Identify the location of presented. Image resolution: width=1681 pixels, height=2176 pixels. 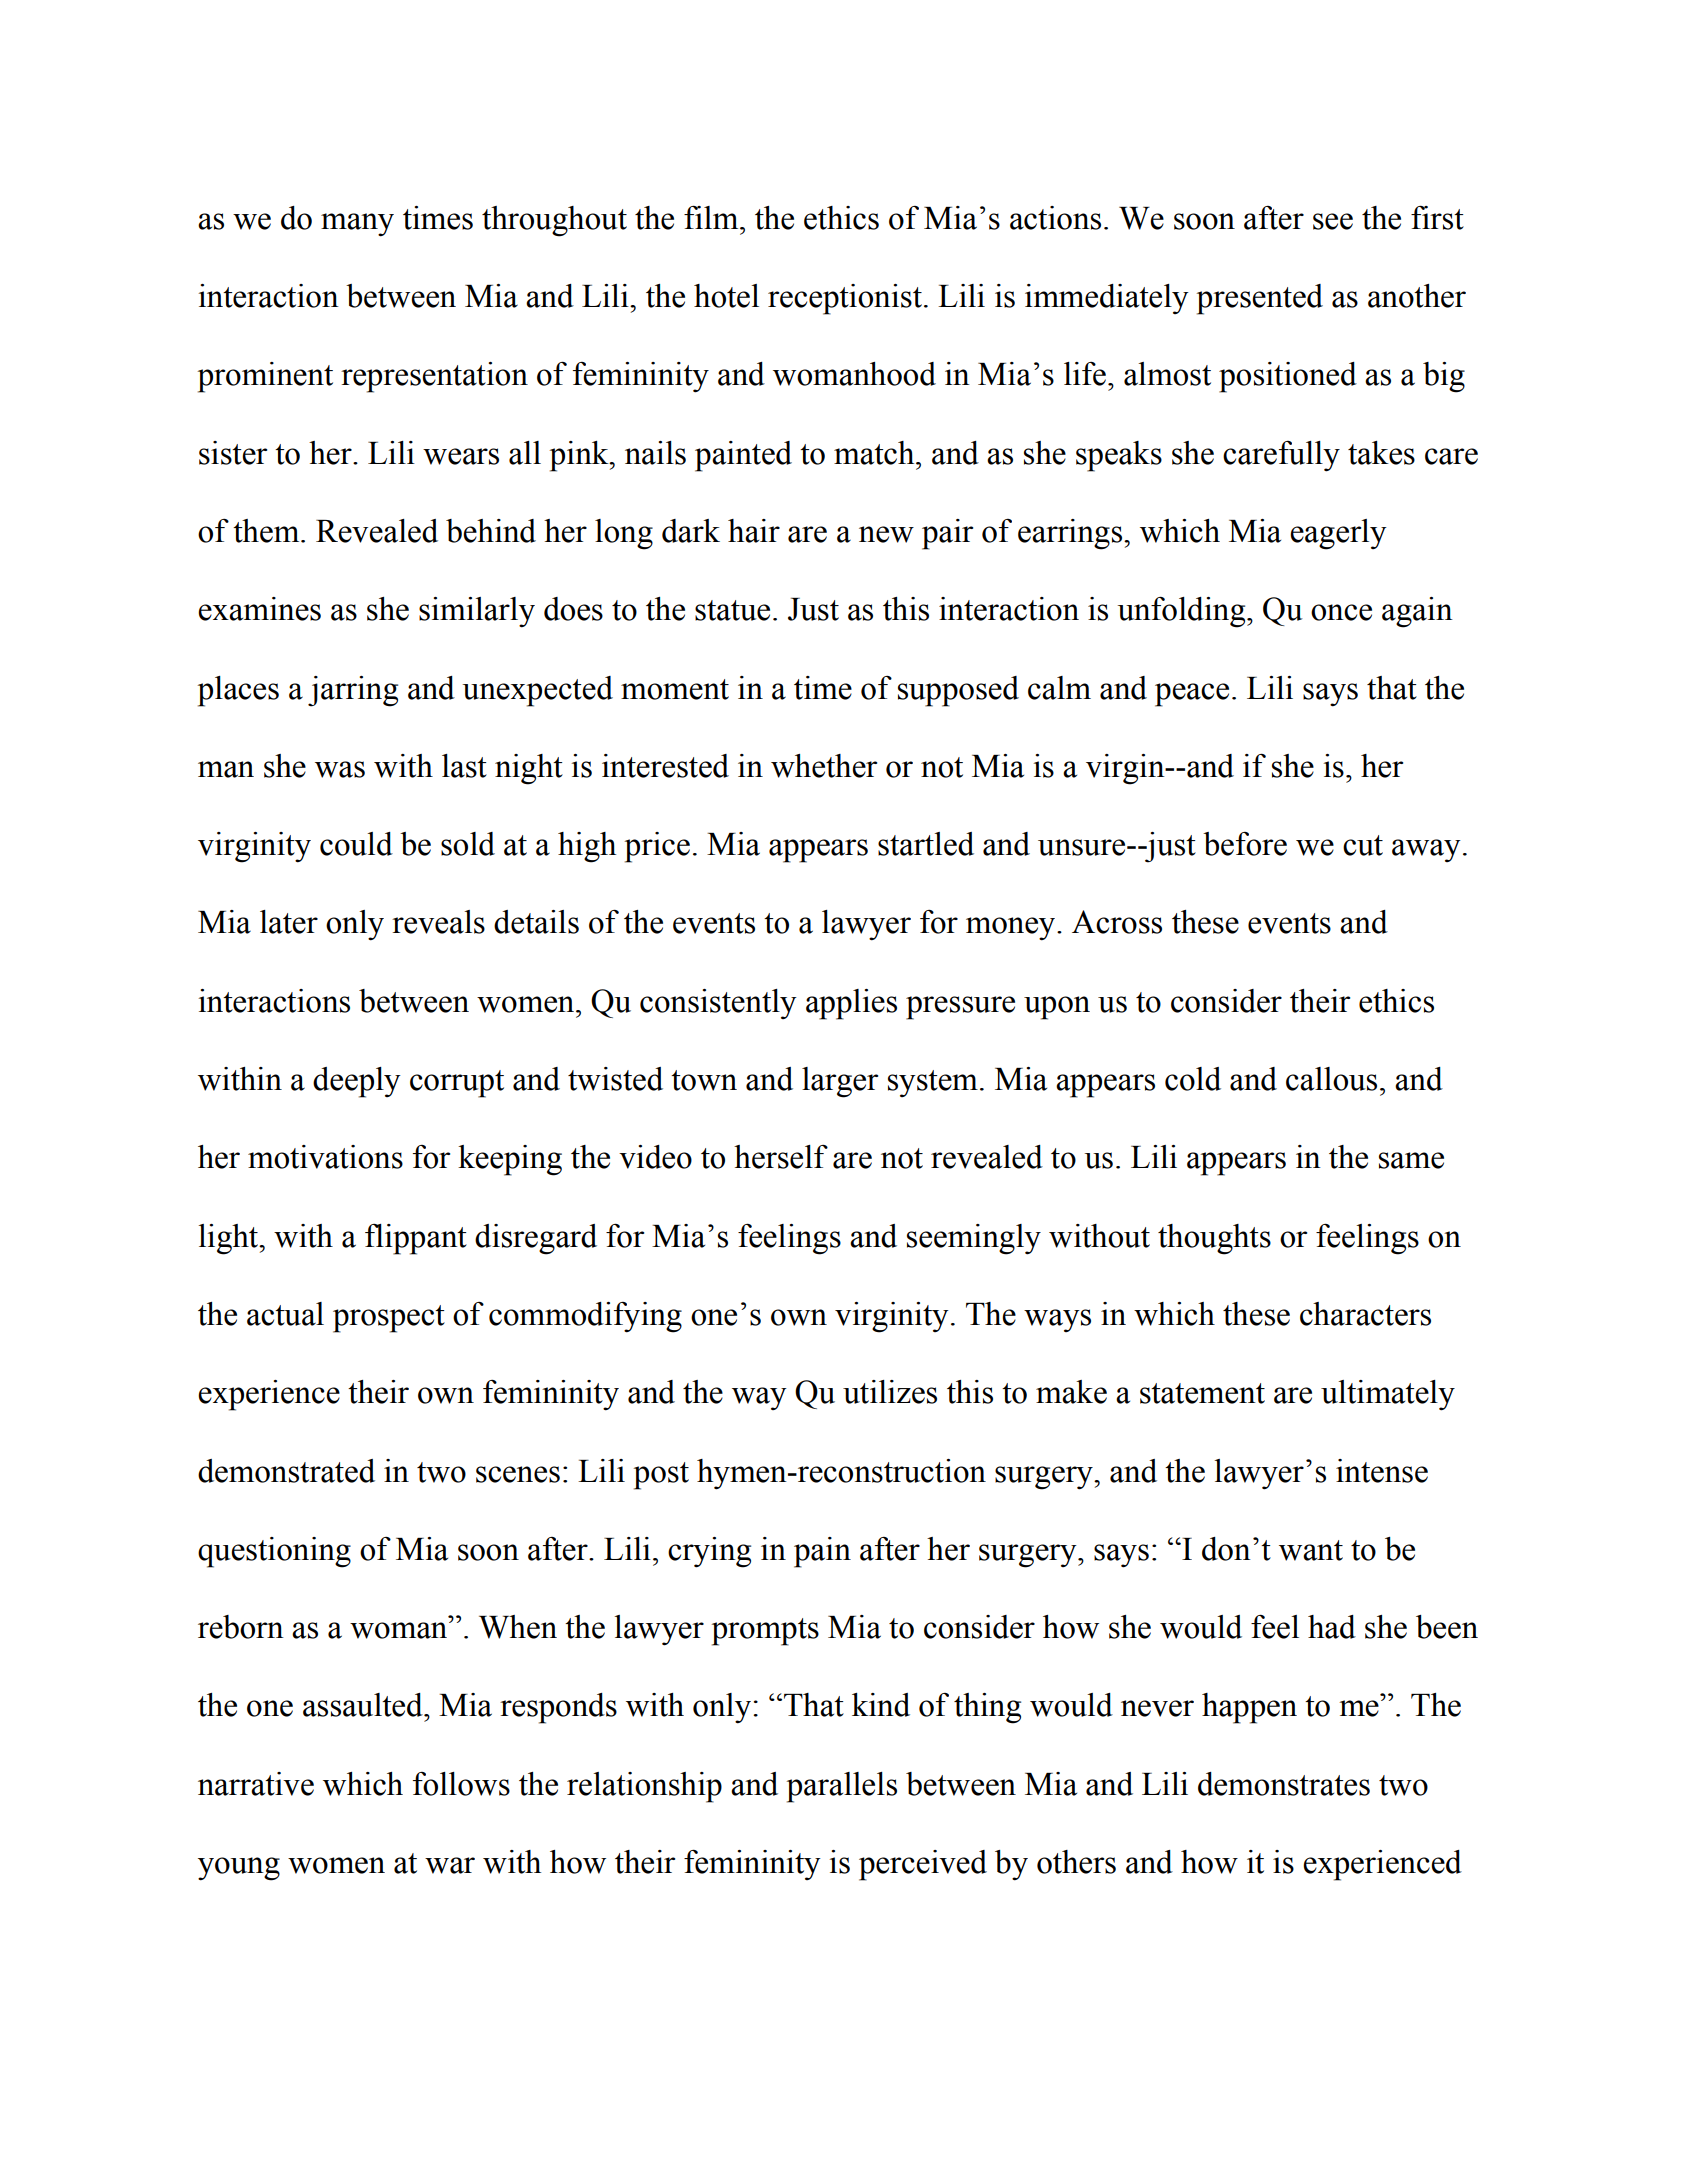
(1260, 299).
